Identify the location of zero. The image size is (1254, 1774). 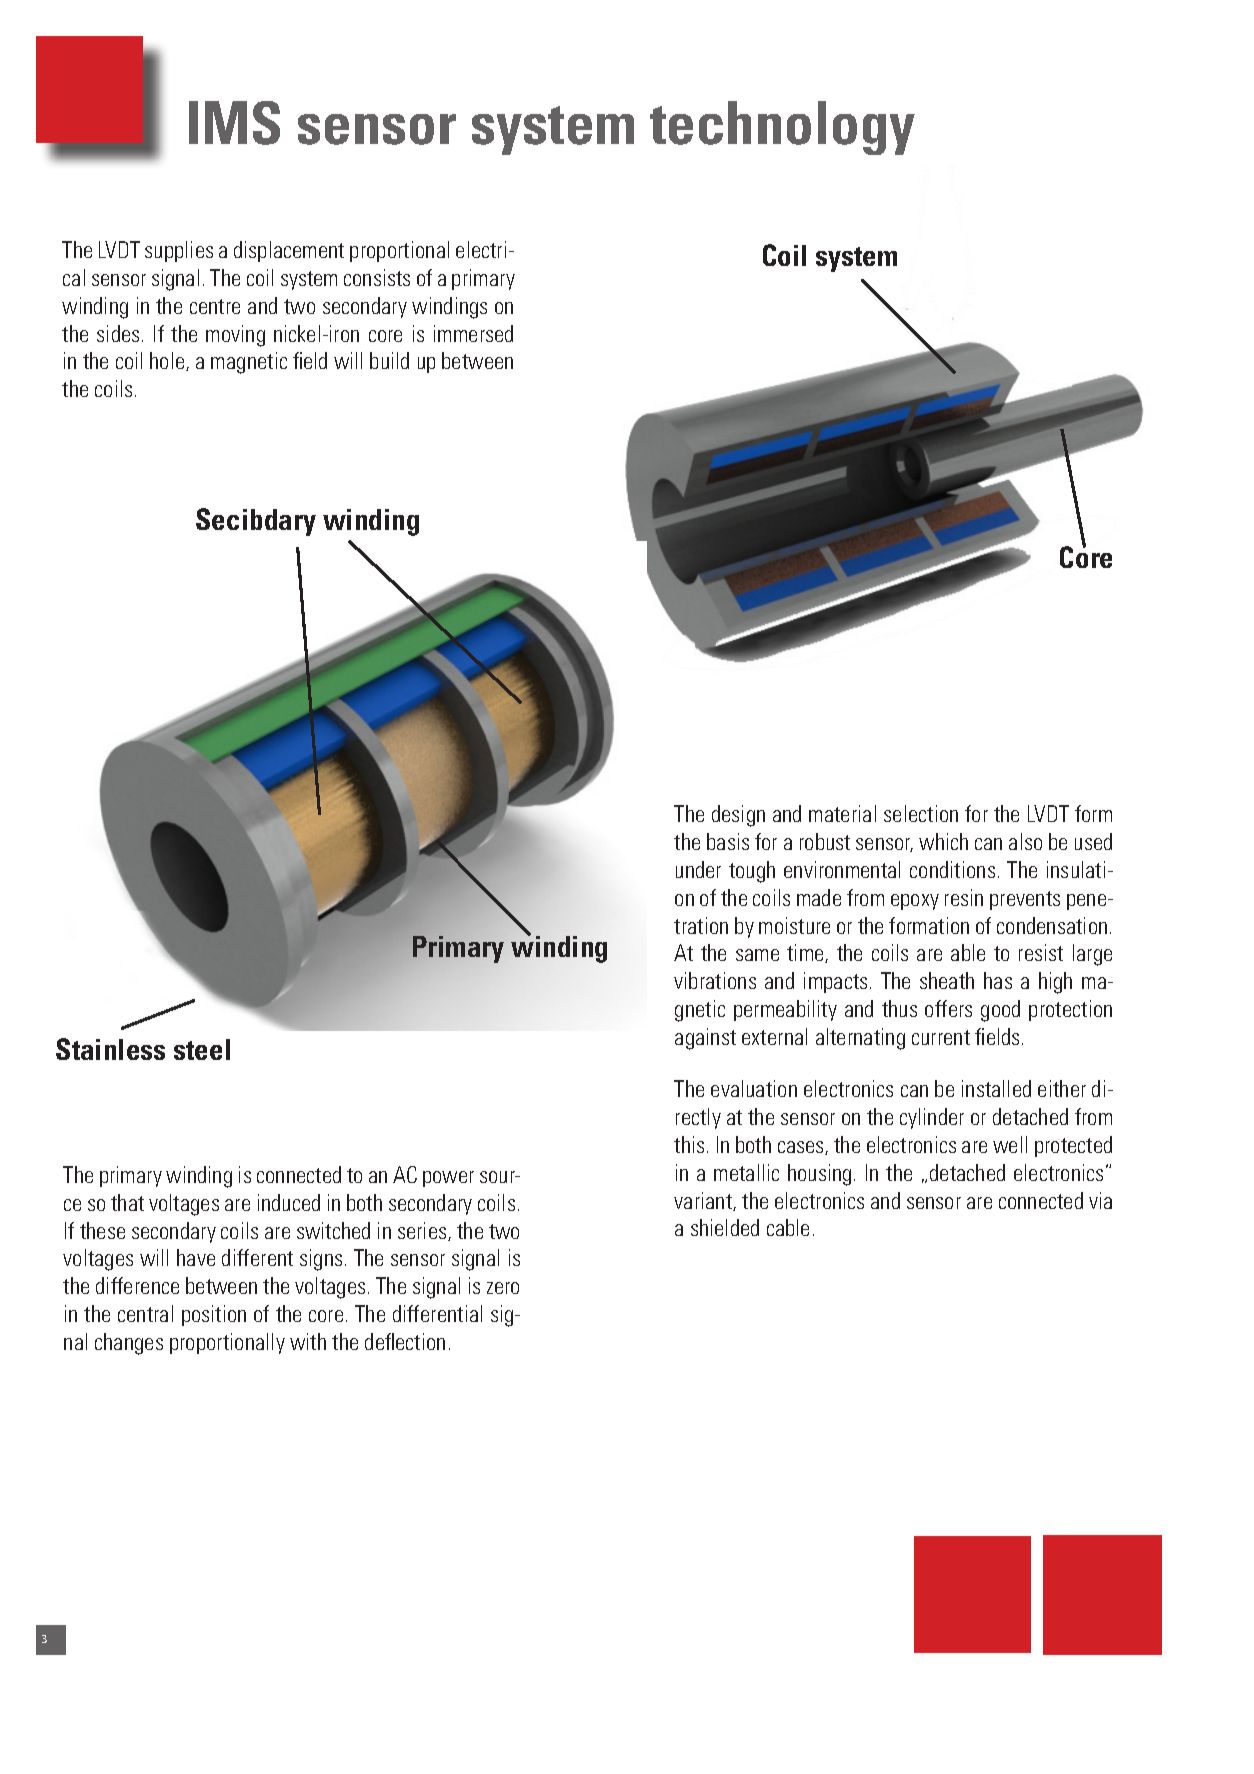
(503, 1288).
